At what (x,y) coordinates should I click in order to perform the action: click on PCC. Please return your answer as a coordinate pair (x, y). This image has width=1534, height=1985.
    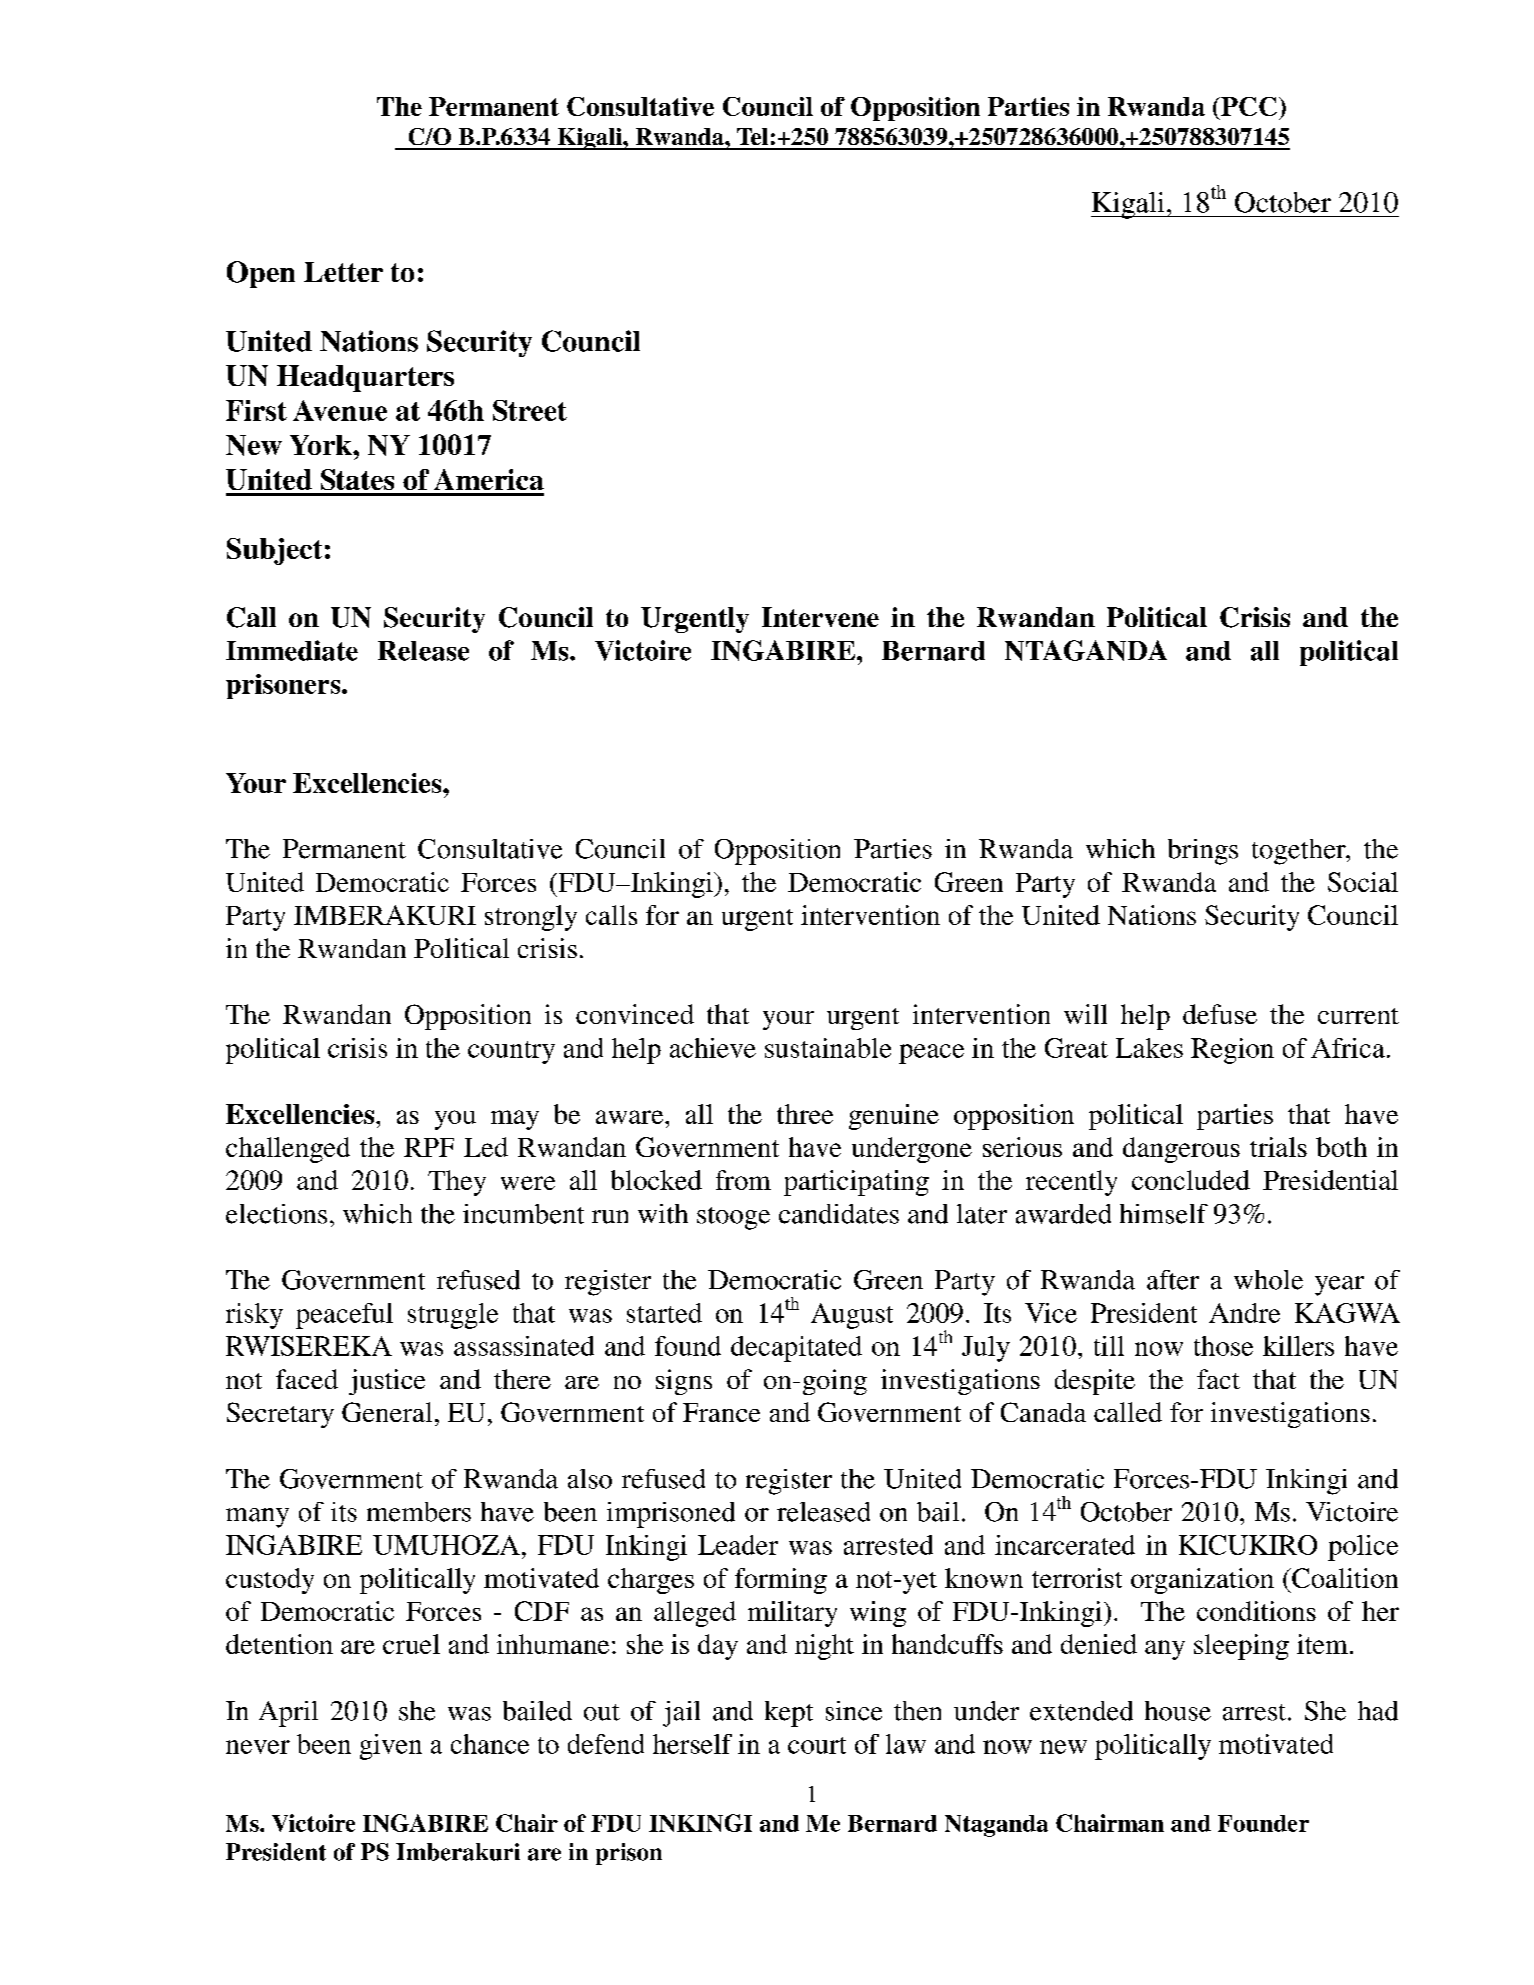
    Looking at the image, I should click on (1248, 106).
